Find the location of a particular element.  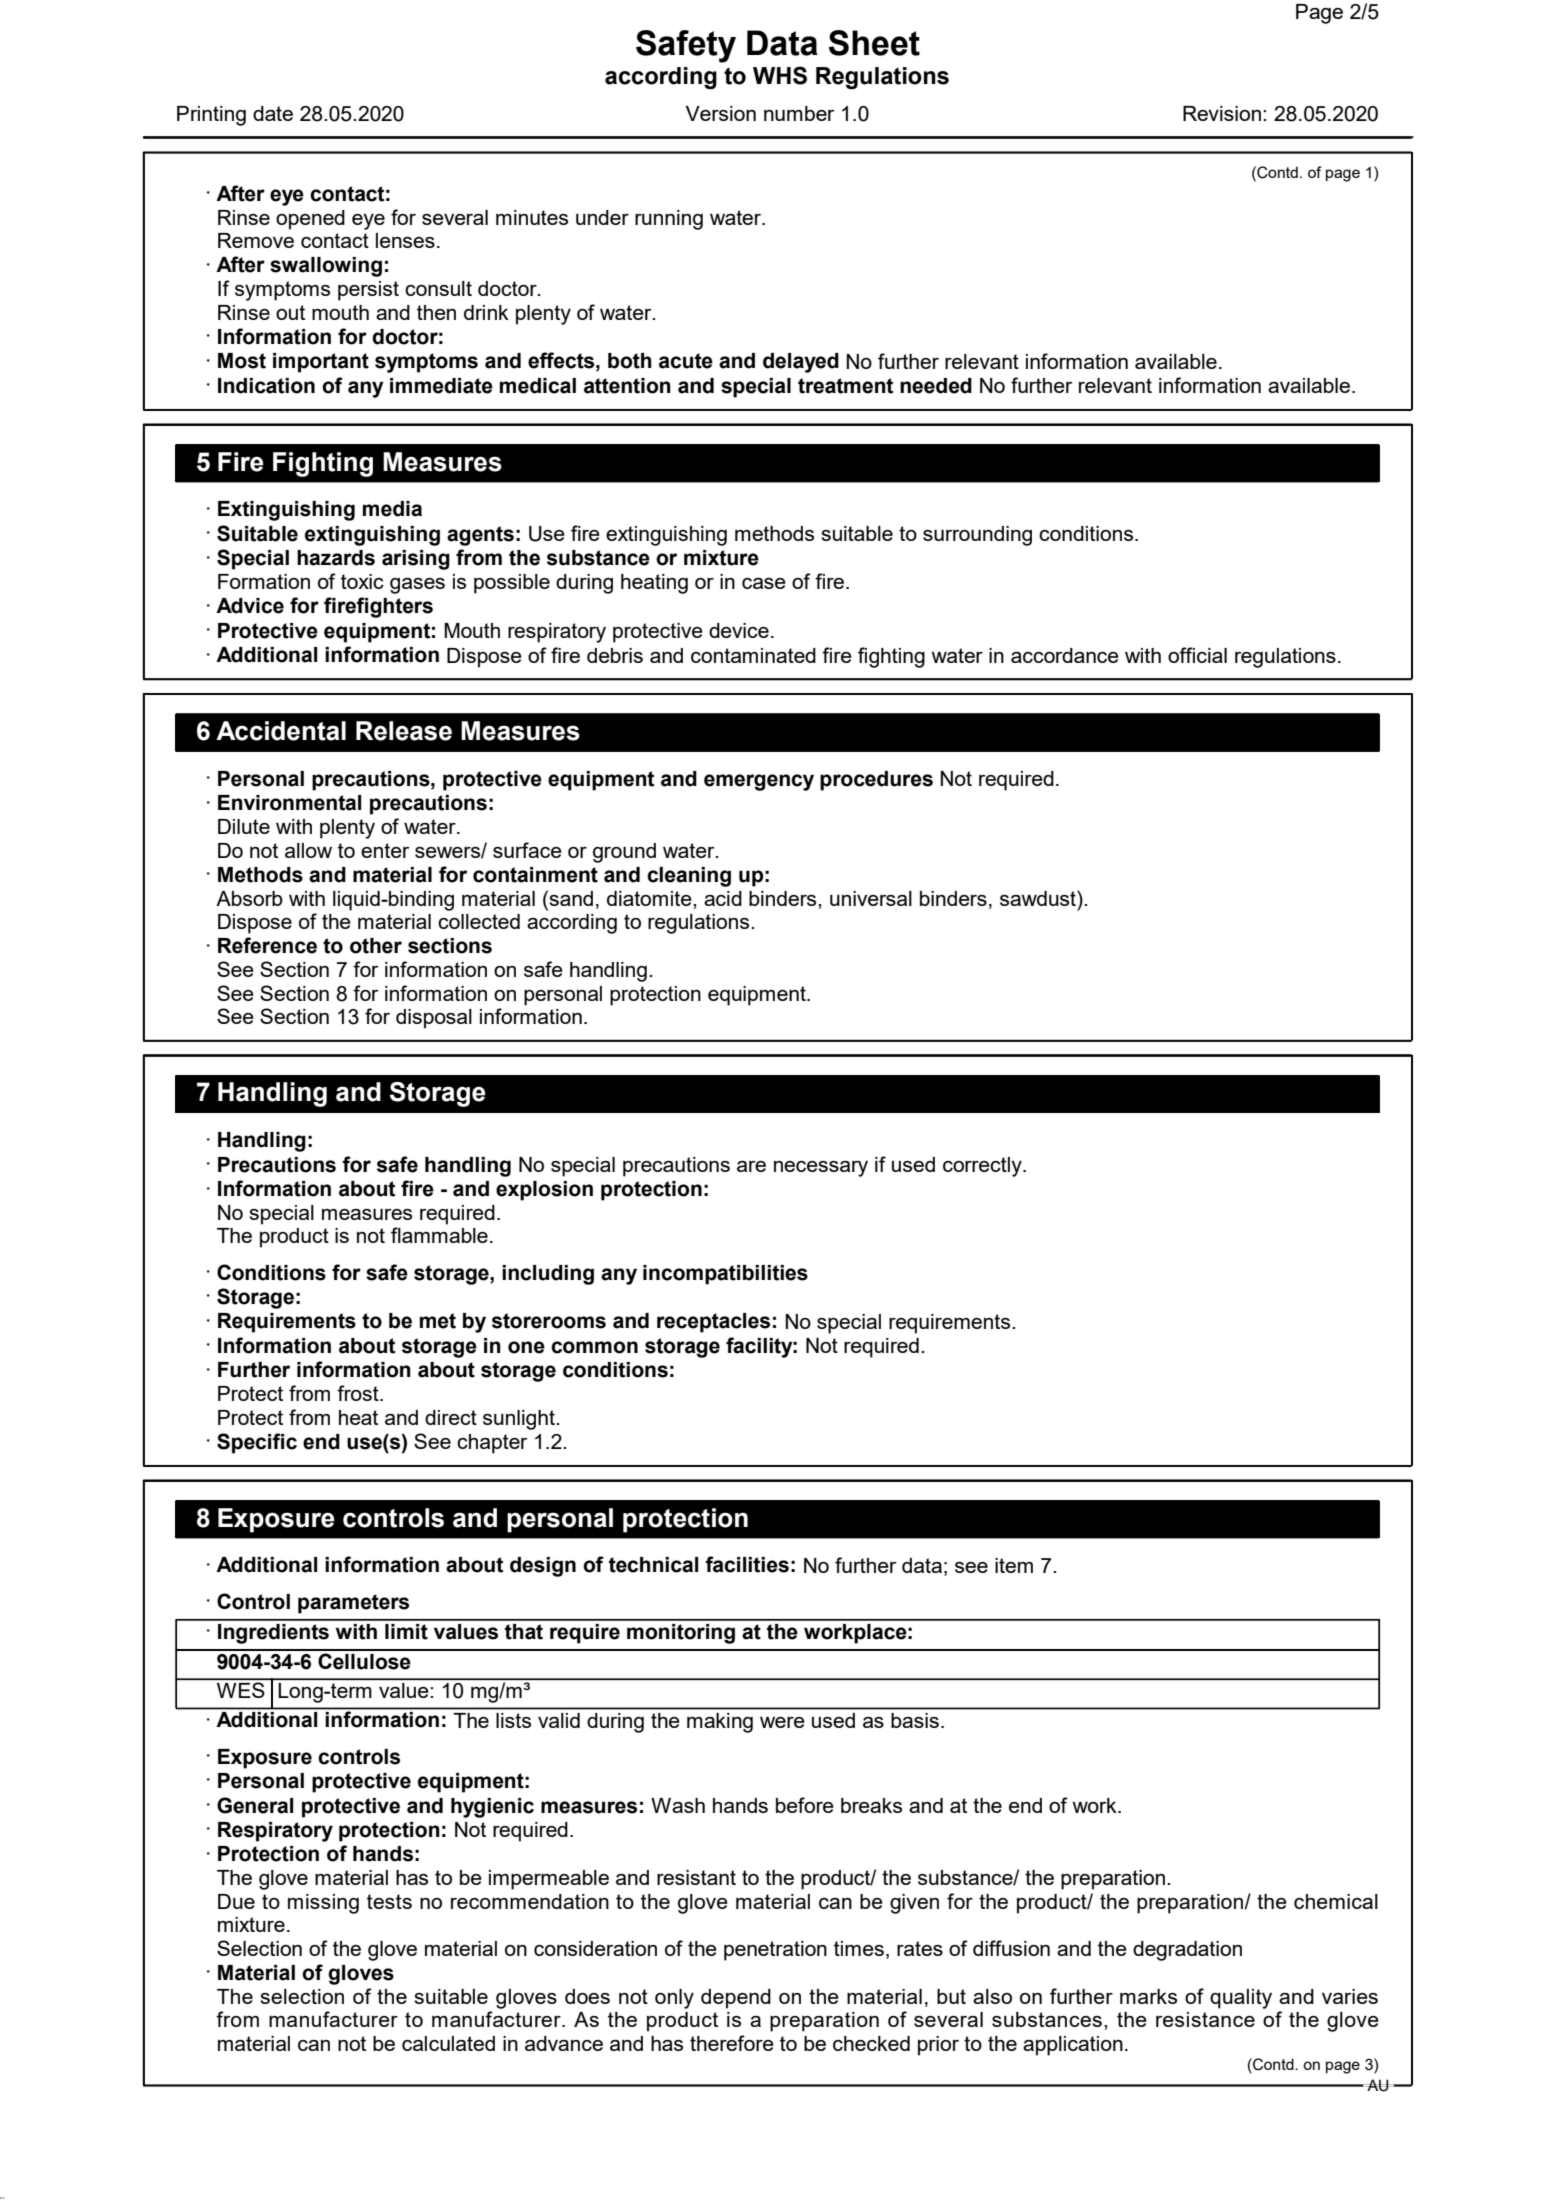

Release is located at coordinates (404, 731).
